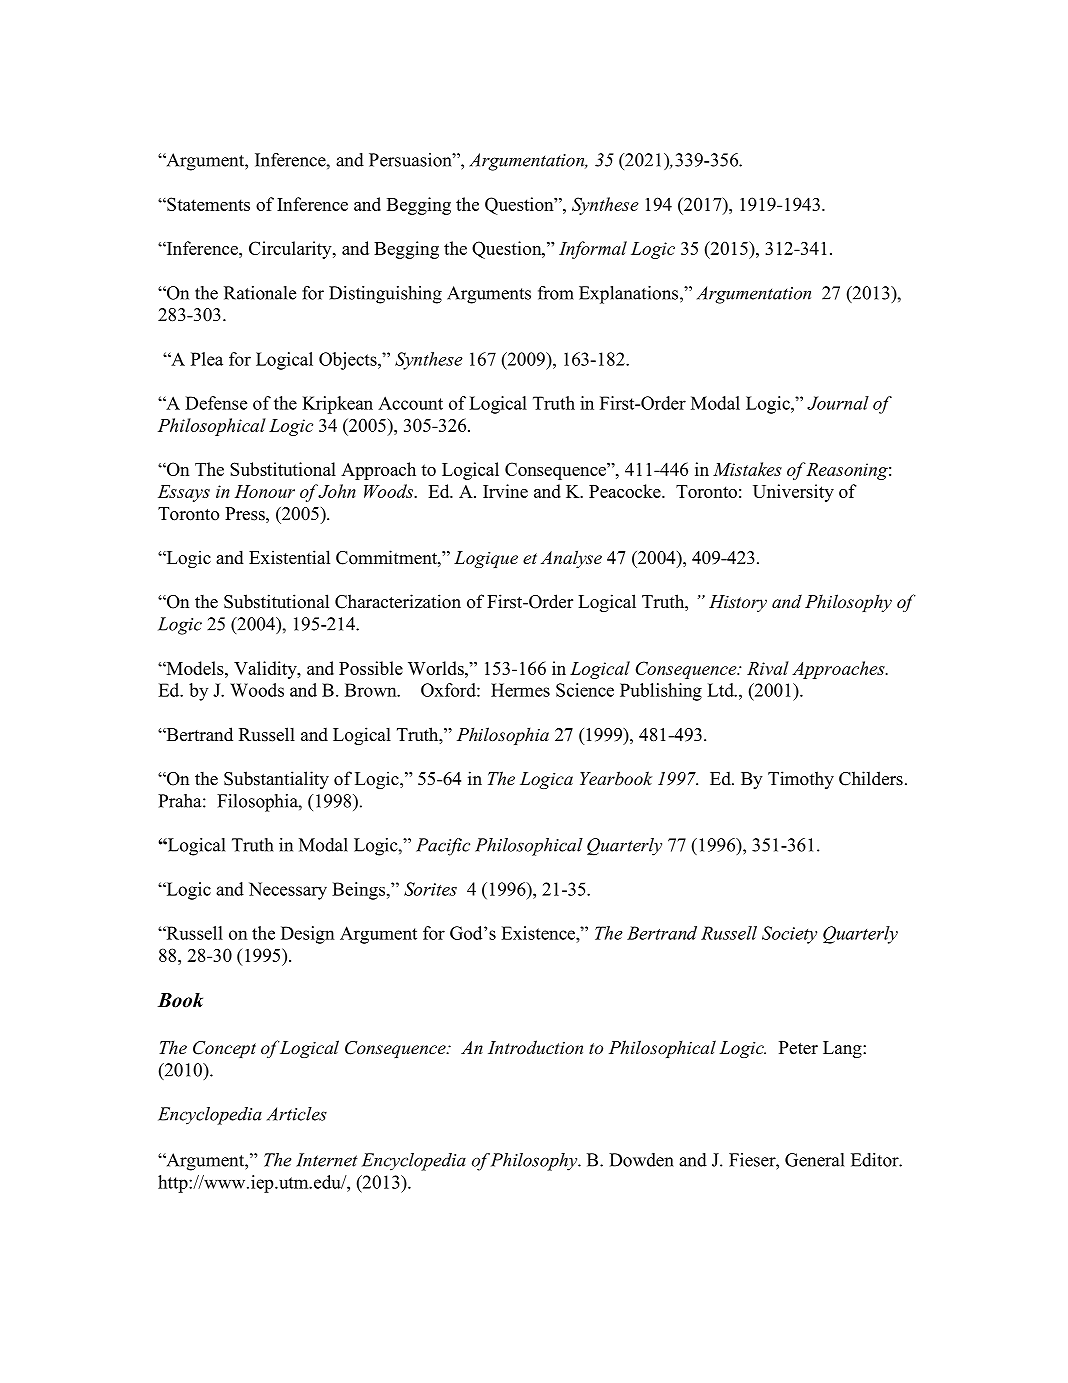  What do you see at coordinates (297, 1114) in the image?
I see `Articles` at bounding box center [297, 1114].
